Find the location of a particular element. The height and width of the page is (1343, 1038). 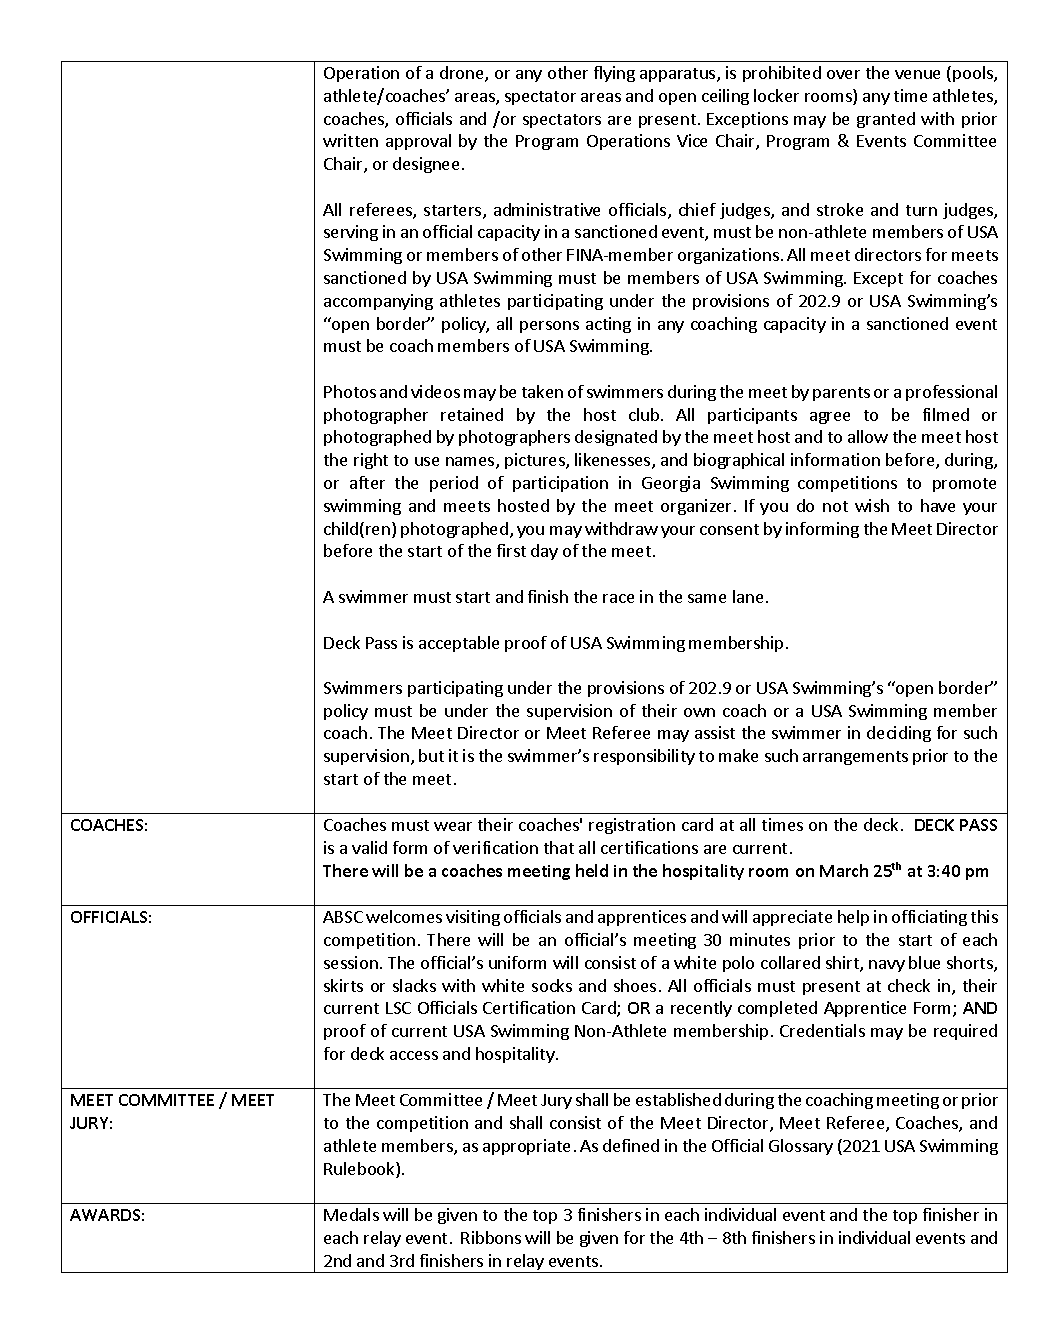

use is located at coordinates (427, 461).
